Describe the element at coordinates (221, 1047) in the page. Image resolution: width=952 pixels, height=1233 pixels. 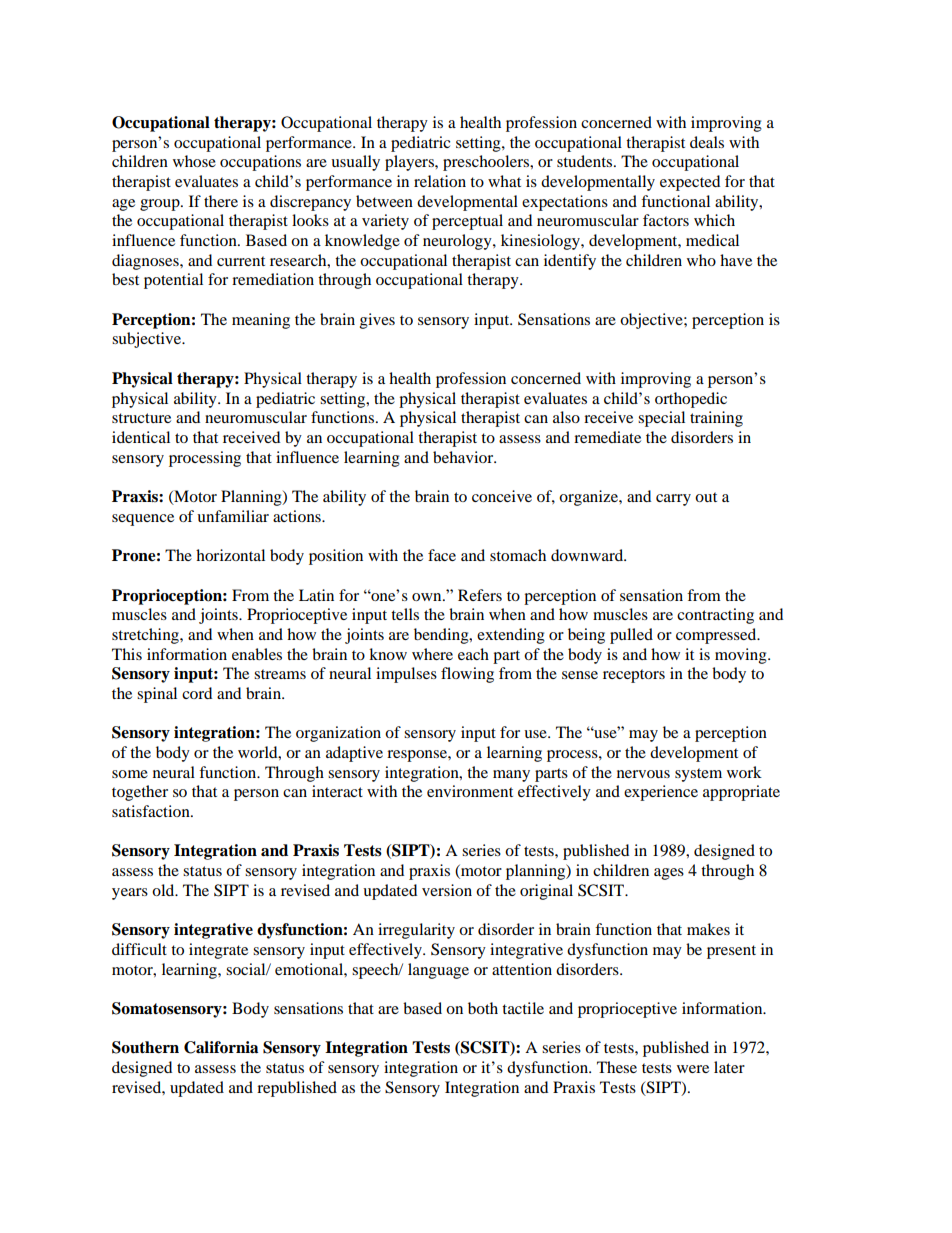
I see `California` at that location.
